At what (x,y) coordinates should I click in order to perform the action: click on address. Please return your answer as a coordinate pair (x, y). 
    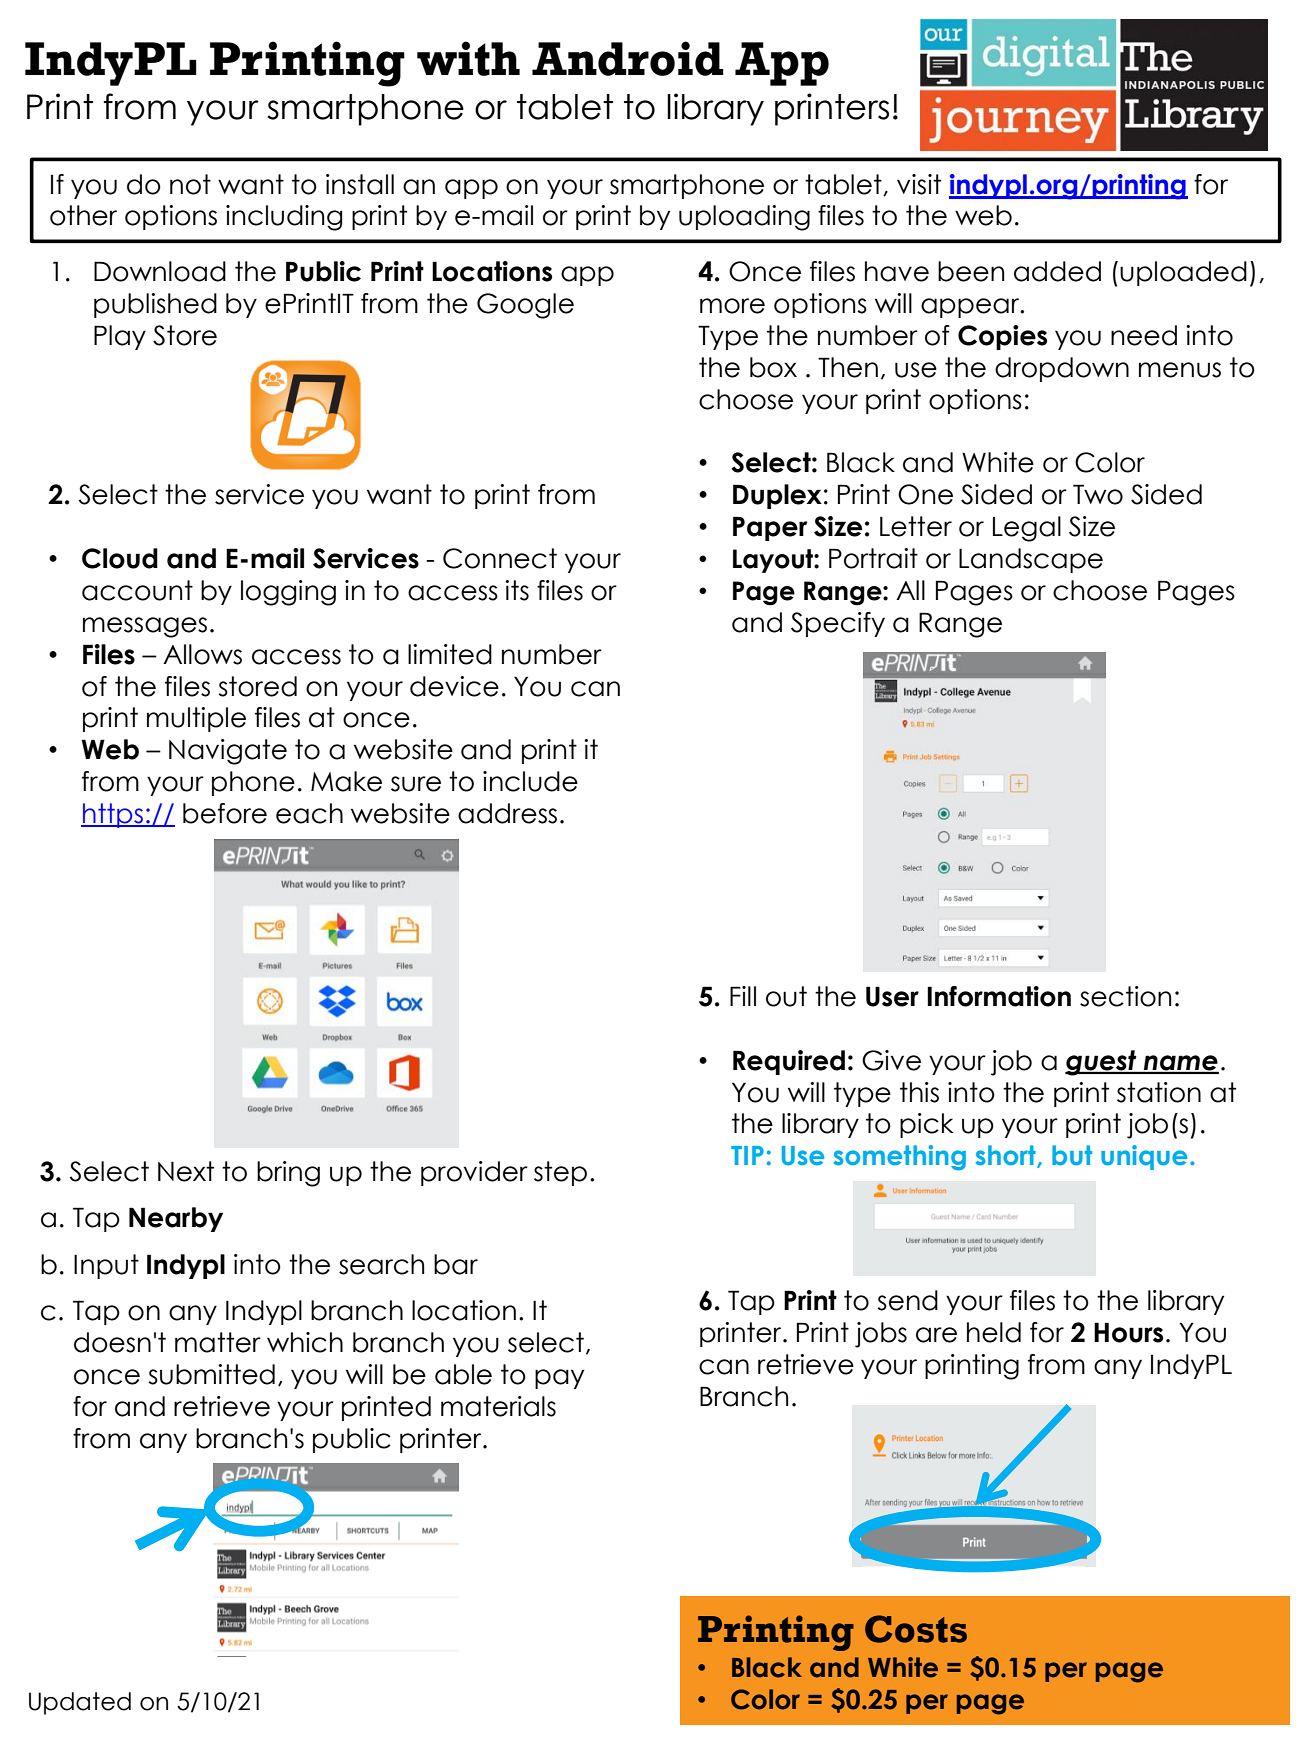
    Looking at the image, I should click on (507, 813).
